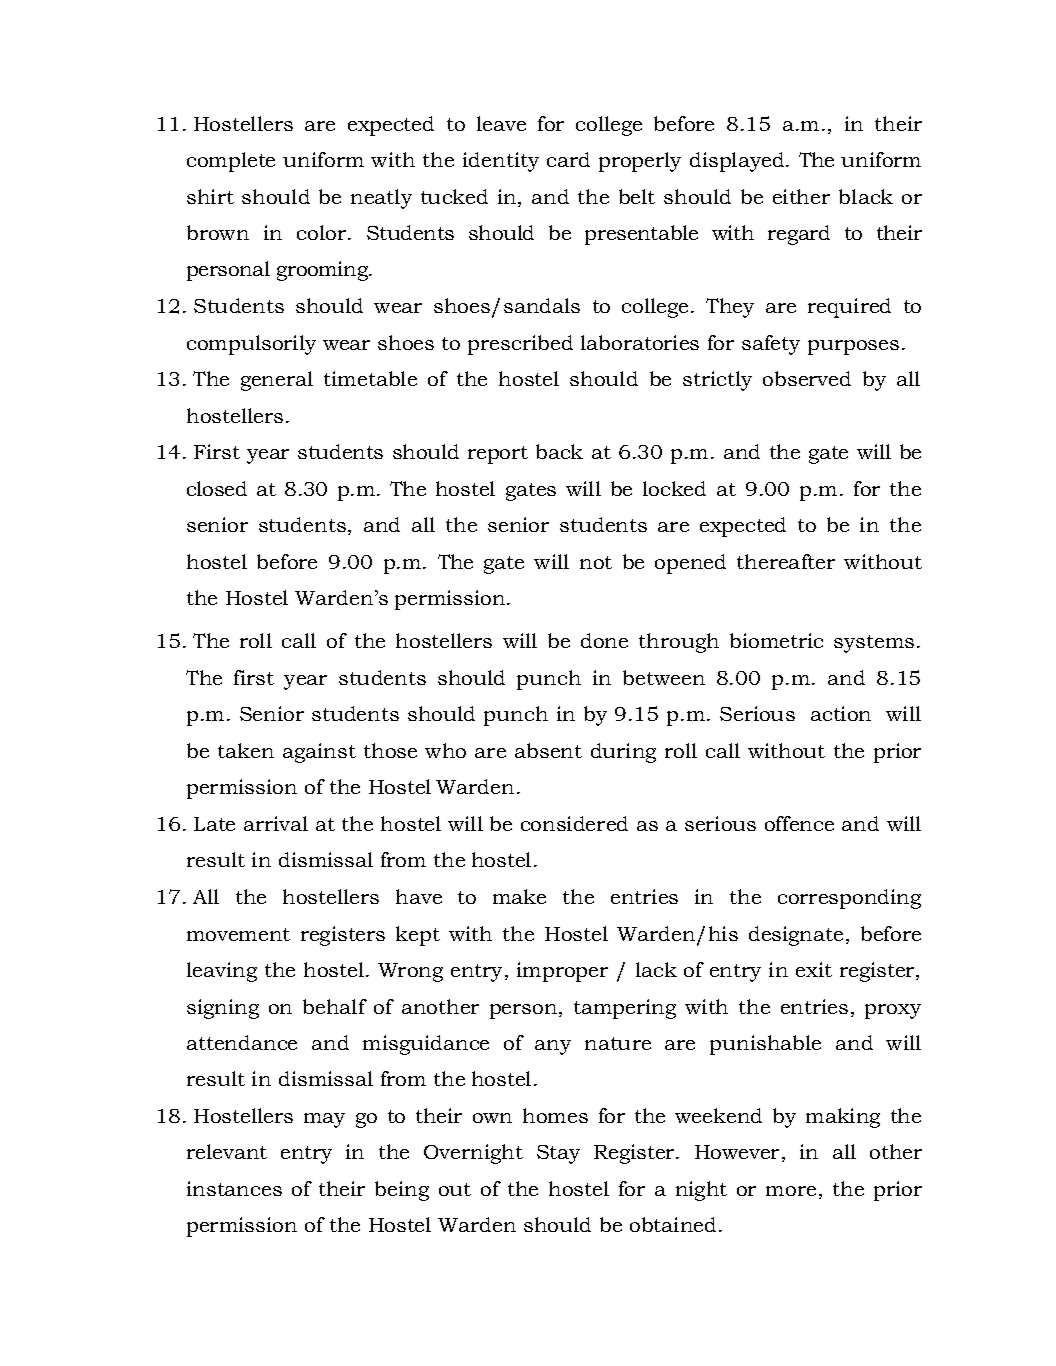 Image resolution: width=1056 pixels, height=1366 pixels. I want to click on either, so click(801, 196).
